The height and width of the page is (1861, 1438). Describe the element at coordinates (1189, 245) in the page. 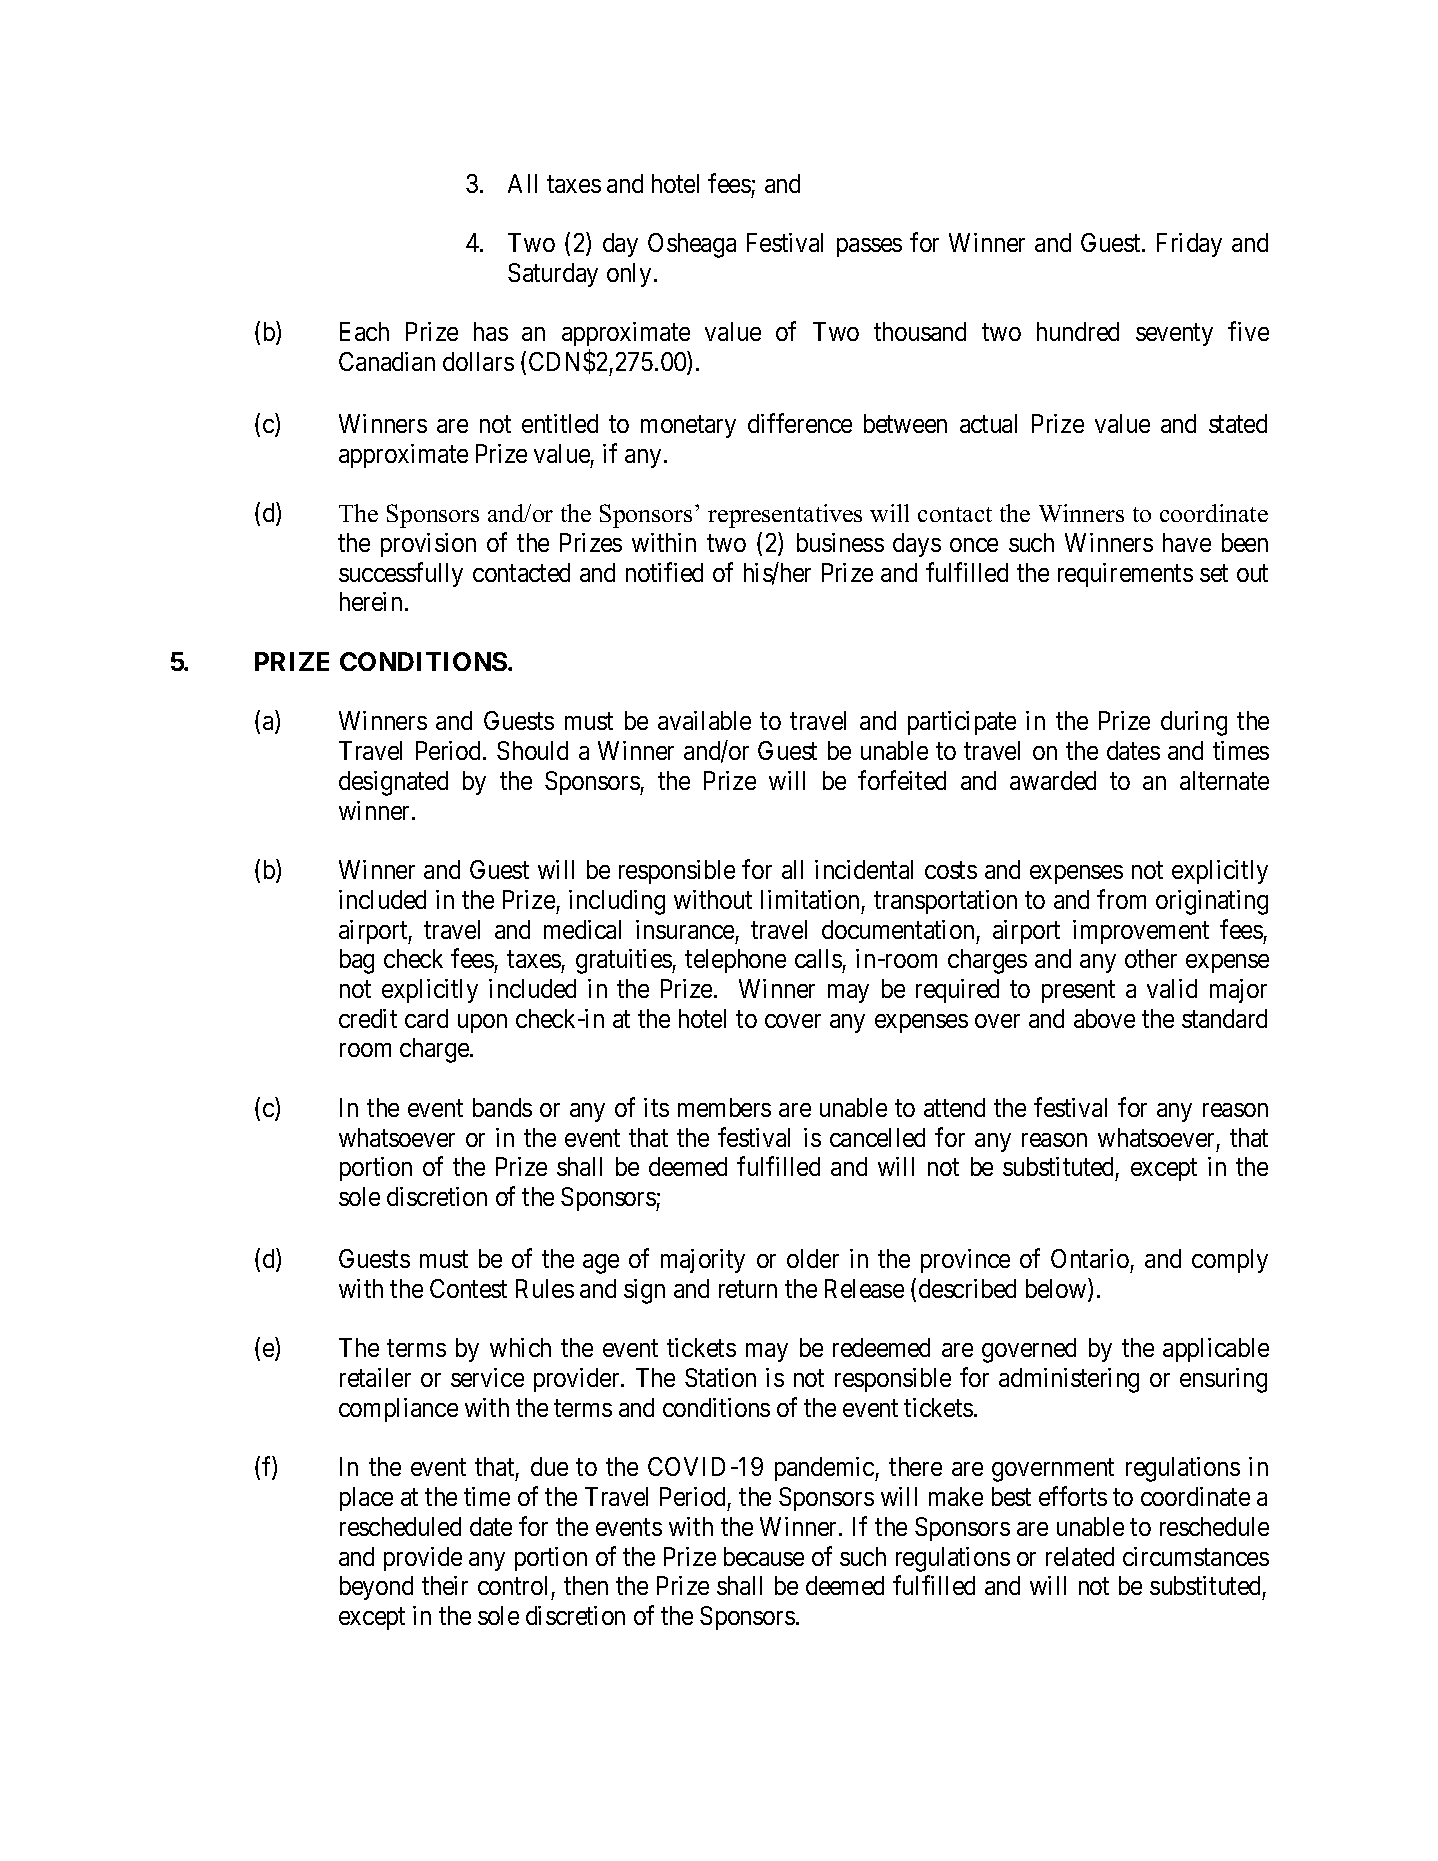

I see `Friday` at that location.
